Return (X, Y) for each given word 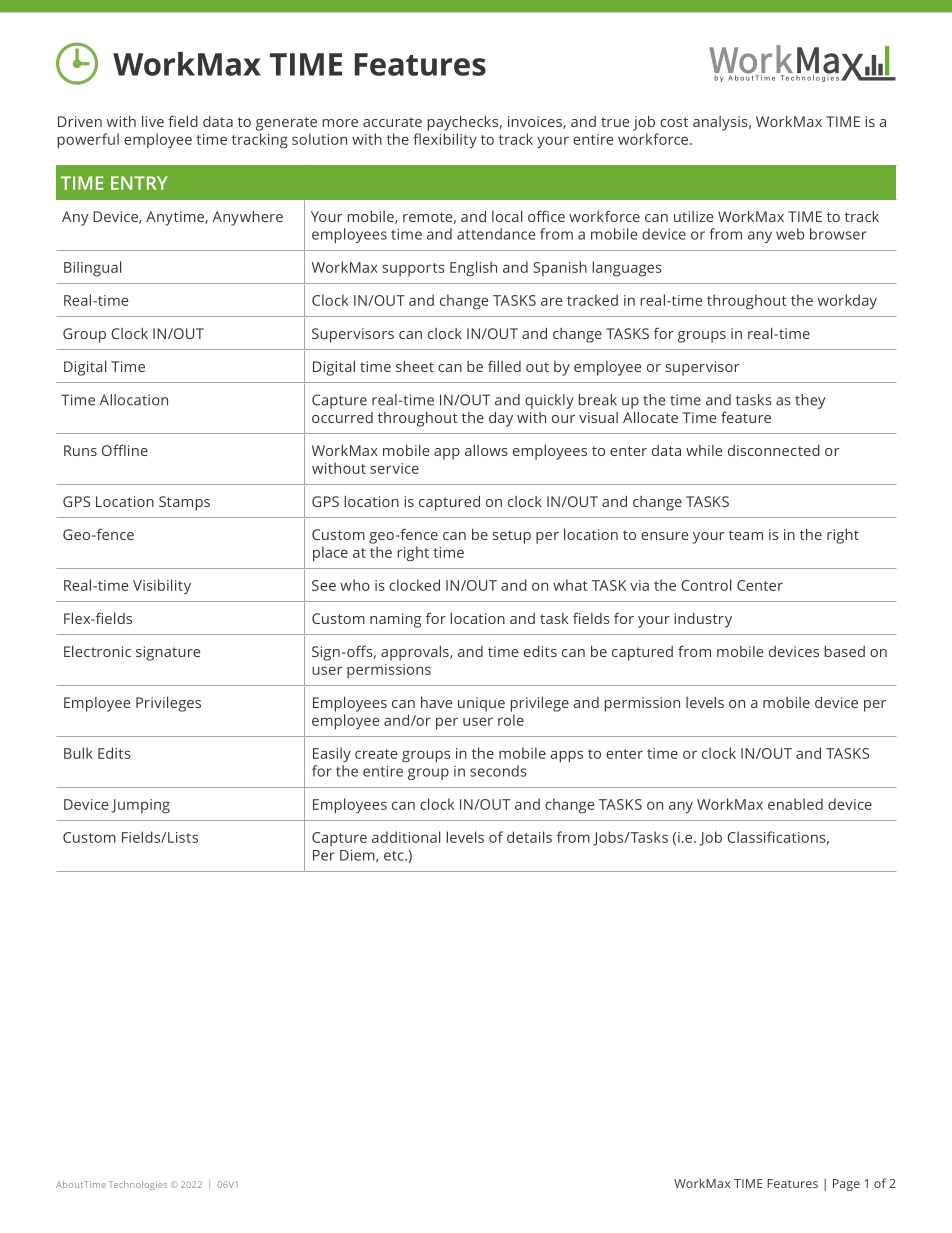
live (153, 121)
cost (674, 122)
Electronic (97, 651)
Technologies (138, 1185)
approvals (416, 653)
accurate (392, 122)
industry (703, 620)
